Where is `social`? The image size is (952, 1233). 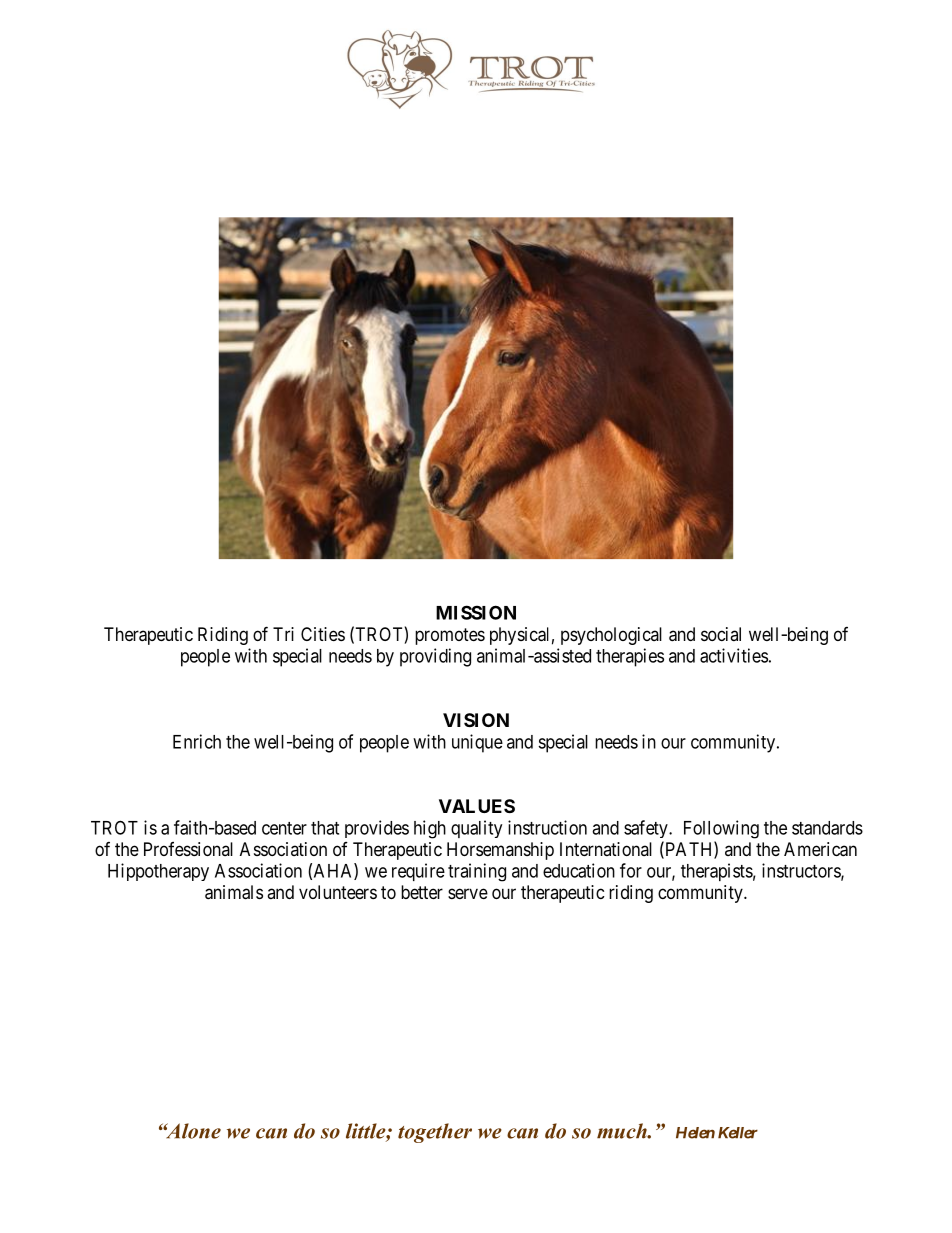
social is located at coordinates (721, 634).
